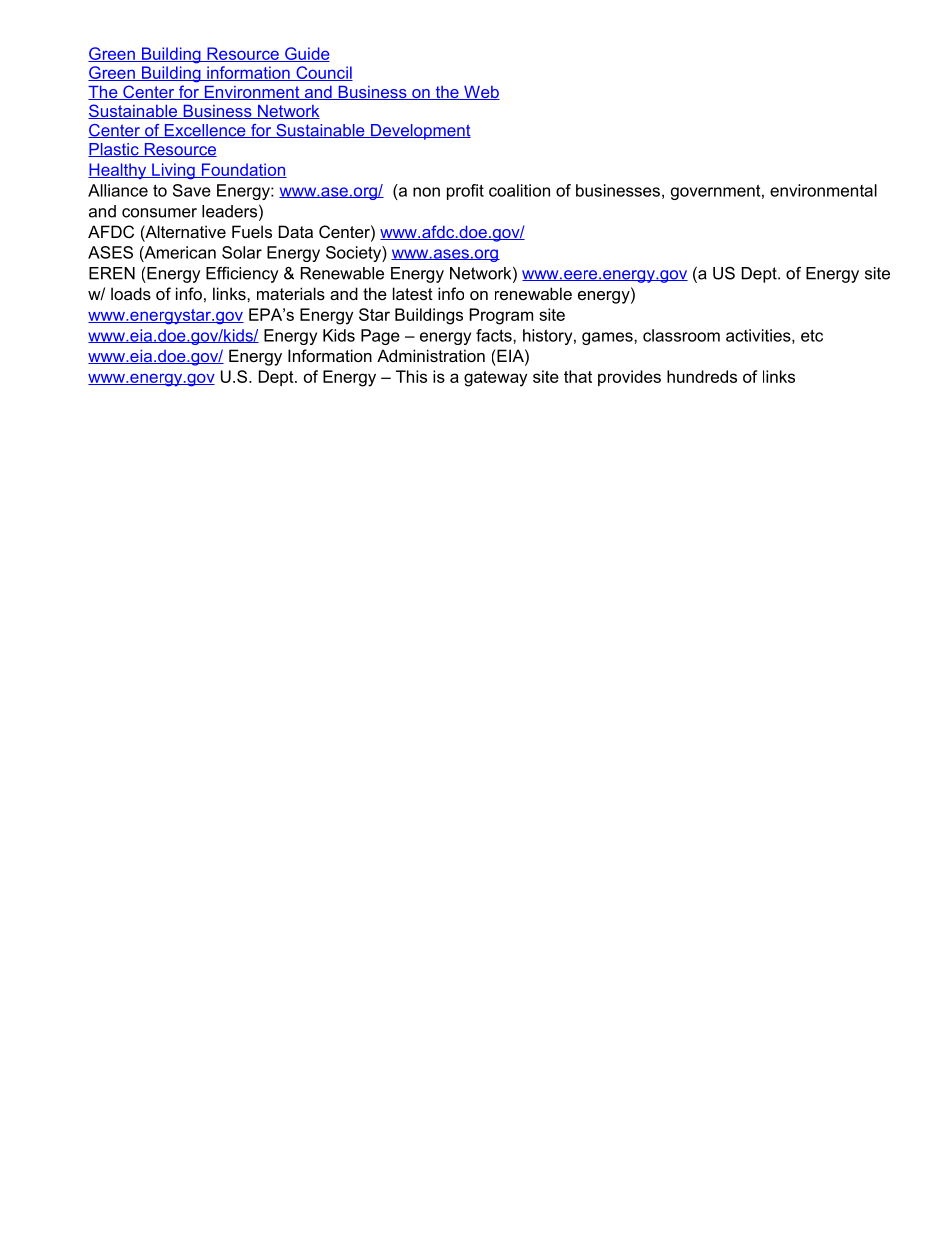 The height and width of the screenshot is (1233, 952). I want to click on hundreds, so click(702, 376).
